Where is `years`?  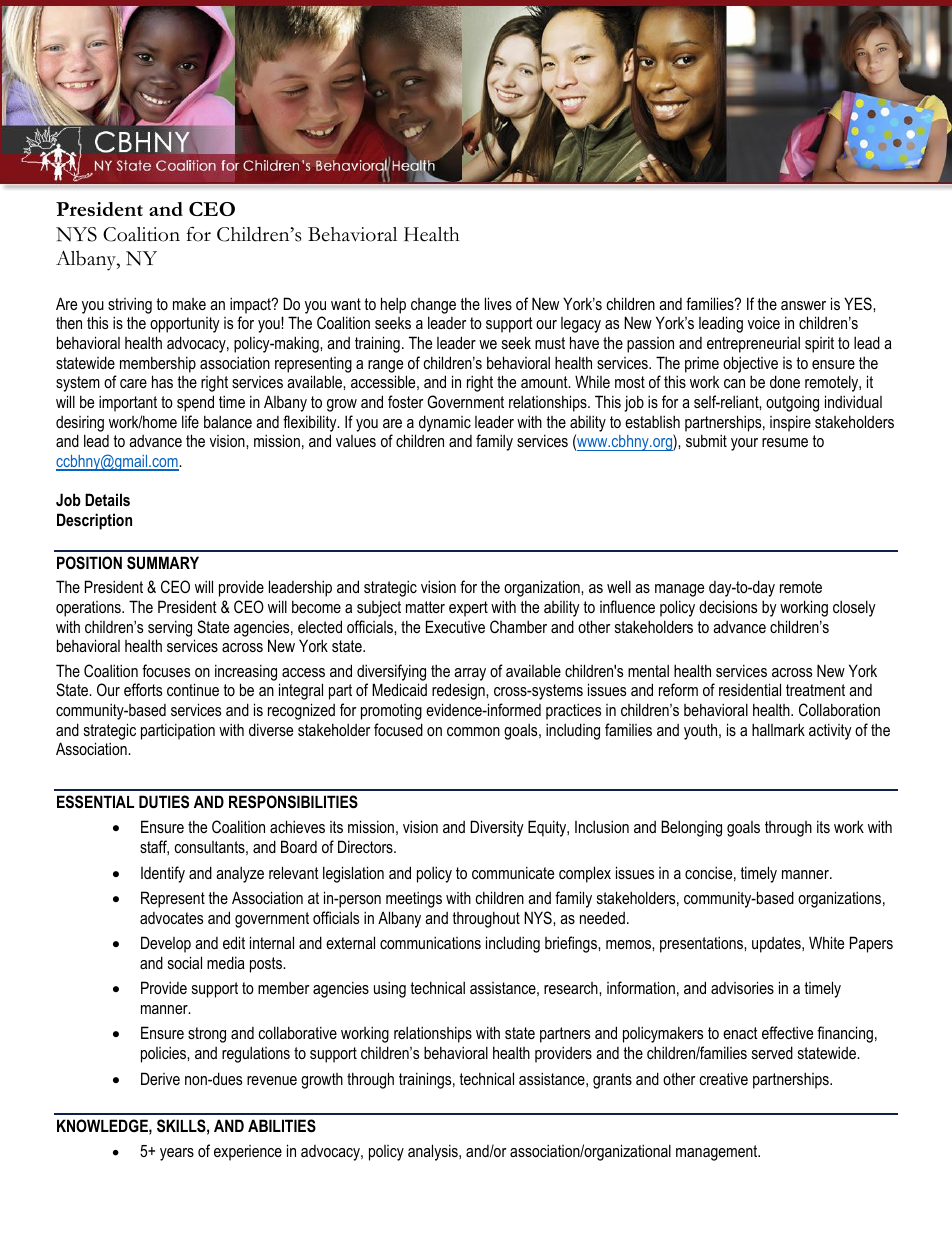 years is located at coordinates (177, 1154).
